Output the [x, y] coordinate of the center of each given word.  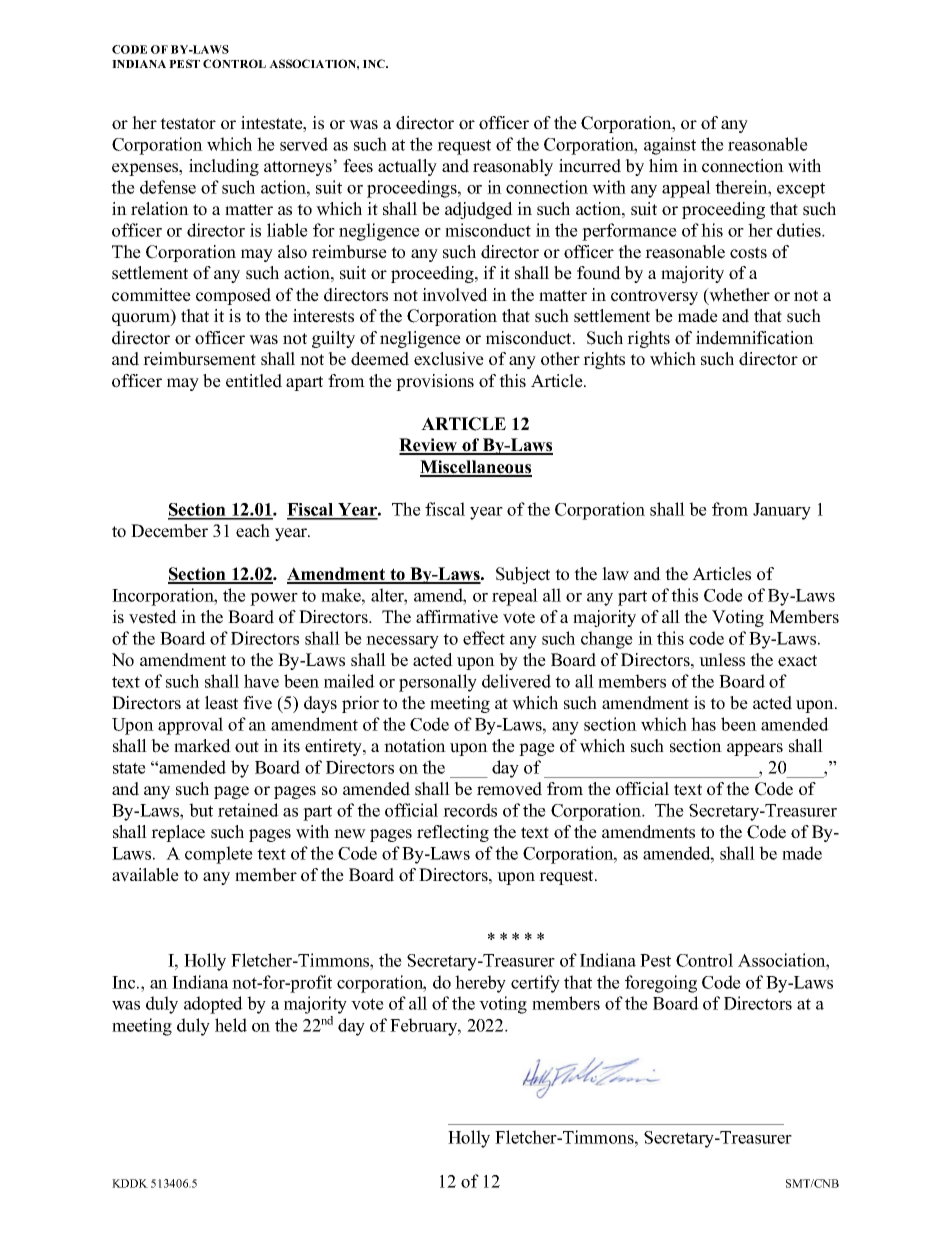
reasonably [513, 167]
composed [233, 296]
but [201, 810]
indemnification [755, 338]
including [224, 167]
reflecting [453, 833]
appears [755, 749]
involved [455, 295]
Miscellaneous [476, 468]
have [261, 681]
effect [484, 638]
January [782, 511]
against [670, 146]
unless [722, 660]
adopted [213, 1005]
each [253, 531]
